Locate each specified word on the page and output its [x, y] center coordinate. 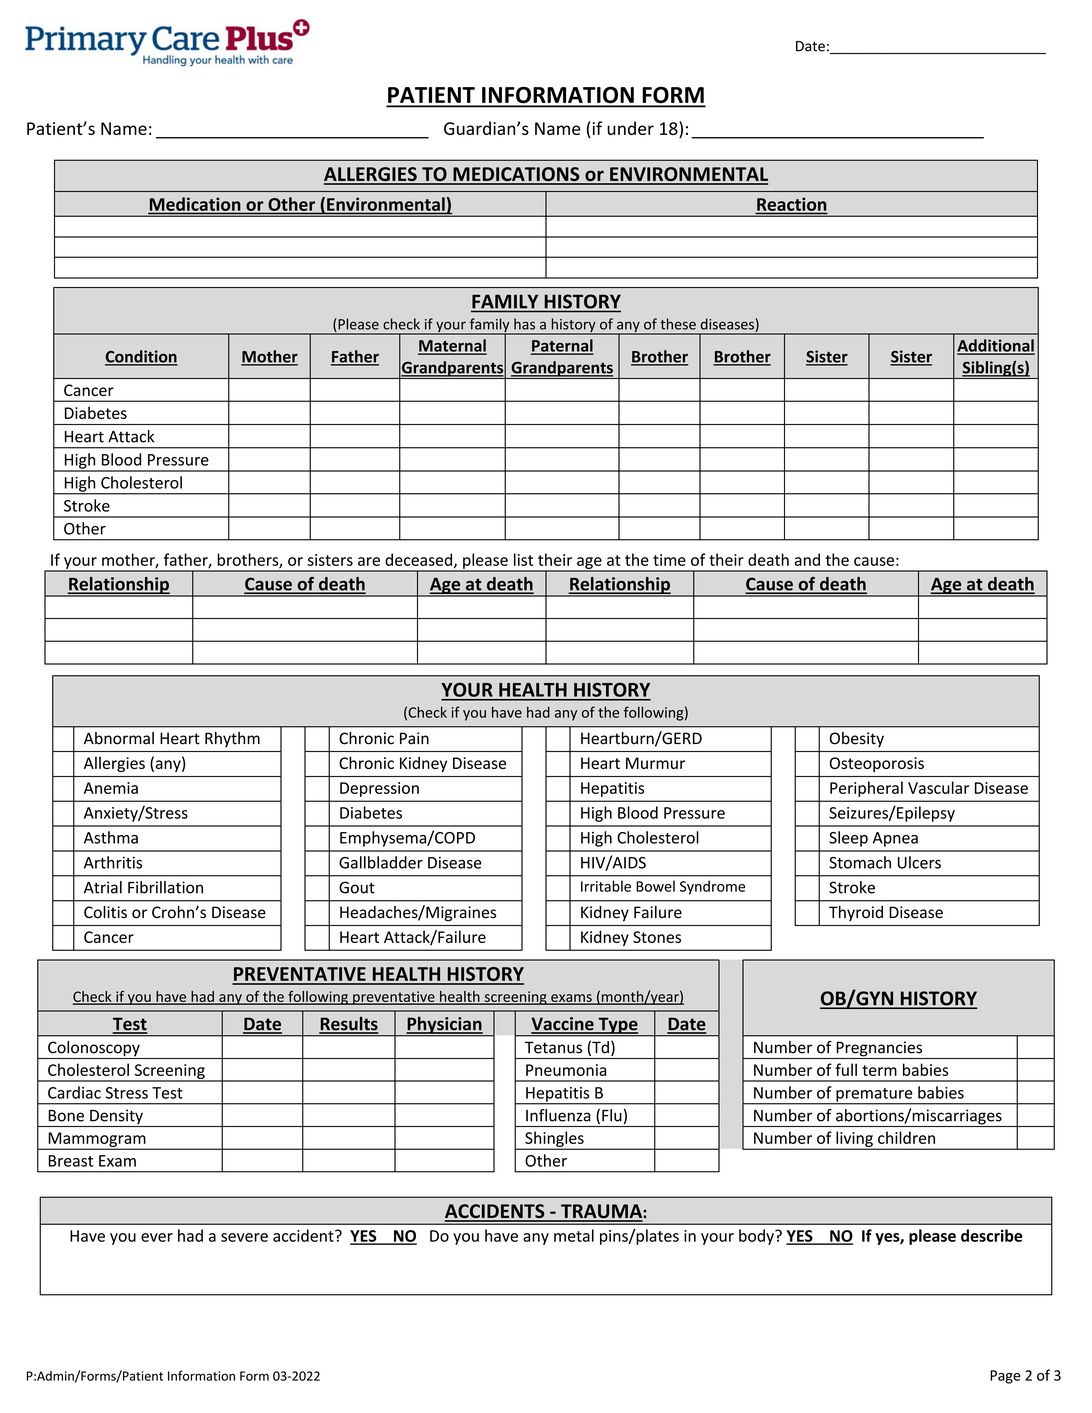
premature [874, 1096]
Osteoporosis [877, 764]
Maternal [452, 346]
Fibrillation [165, 887]
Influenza [558, 1115]
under [630, 128]
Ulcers [919, 862]
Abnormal [119, 738]
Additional [996, 346]
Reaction [791, 205]
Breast [70, 1161]
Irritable [606, 886]
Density [116, 1118]
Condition [141, 357]
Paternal [562, 346]
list [523, 559]
